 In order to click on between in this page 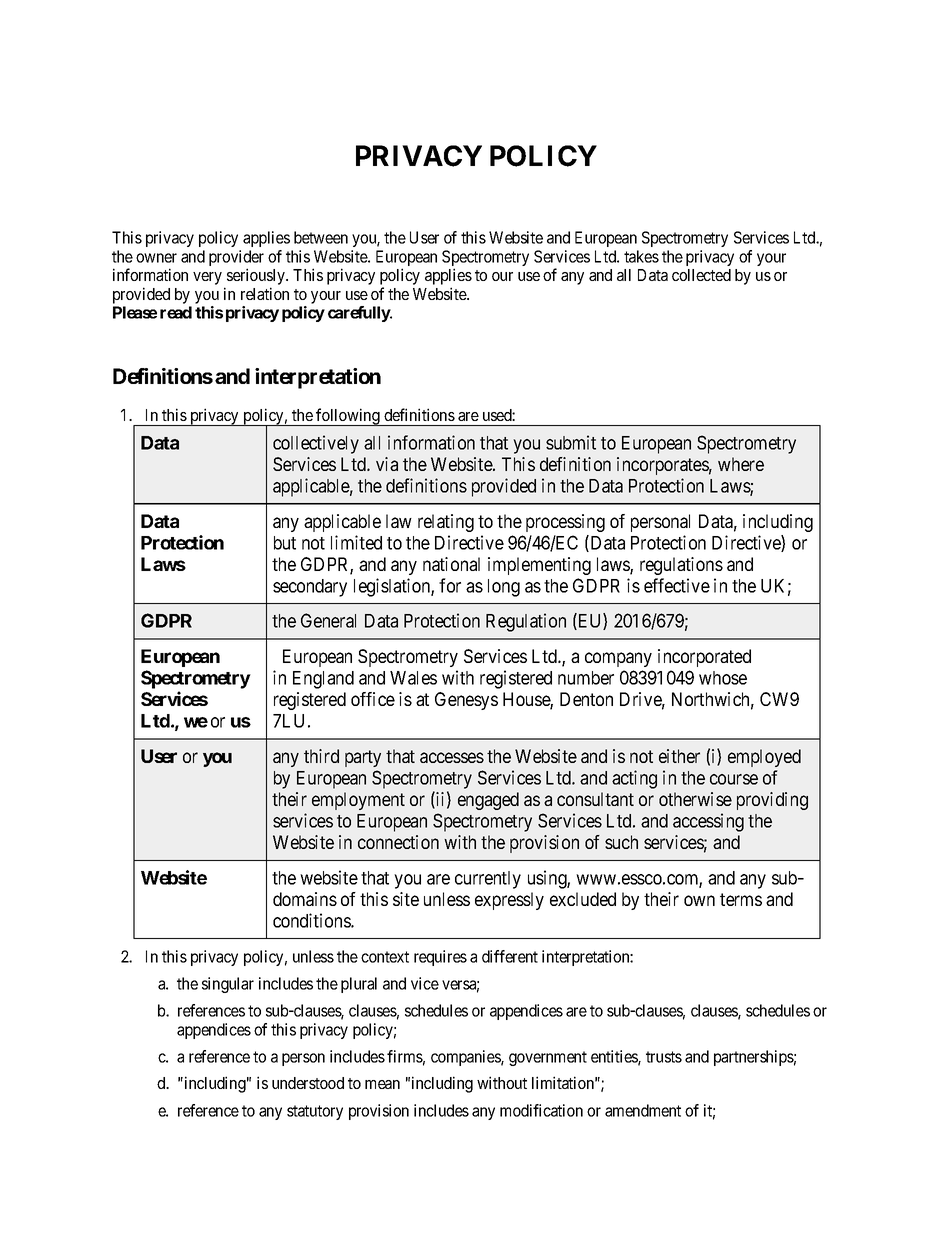, I will do `click(321, 237)`.
